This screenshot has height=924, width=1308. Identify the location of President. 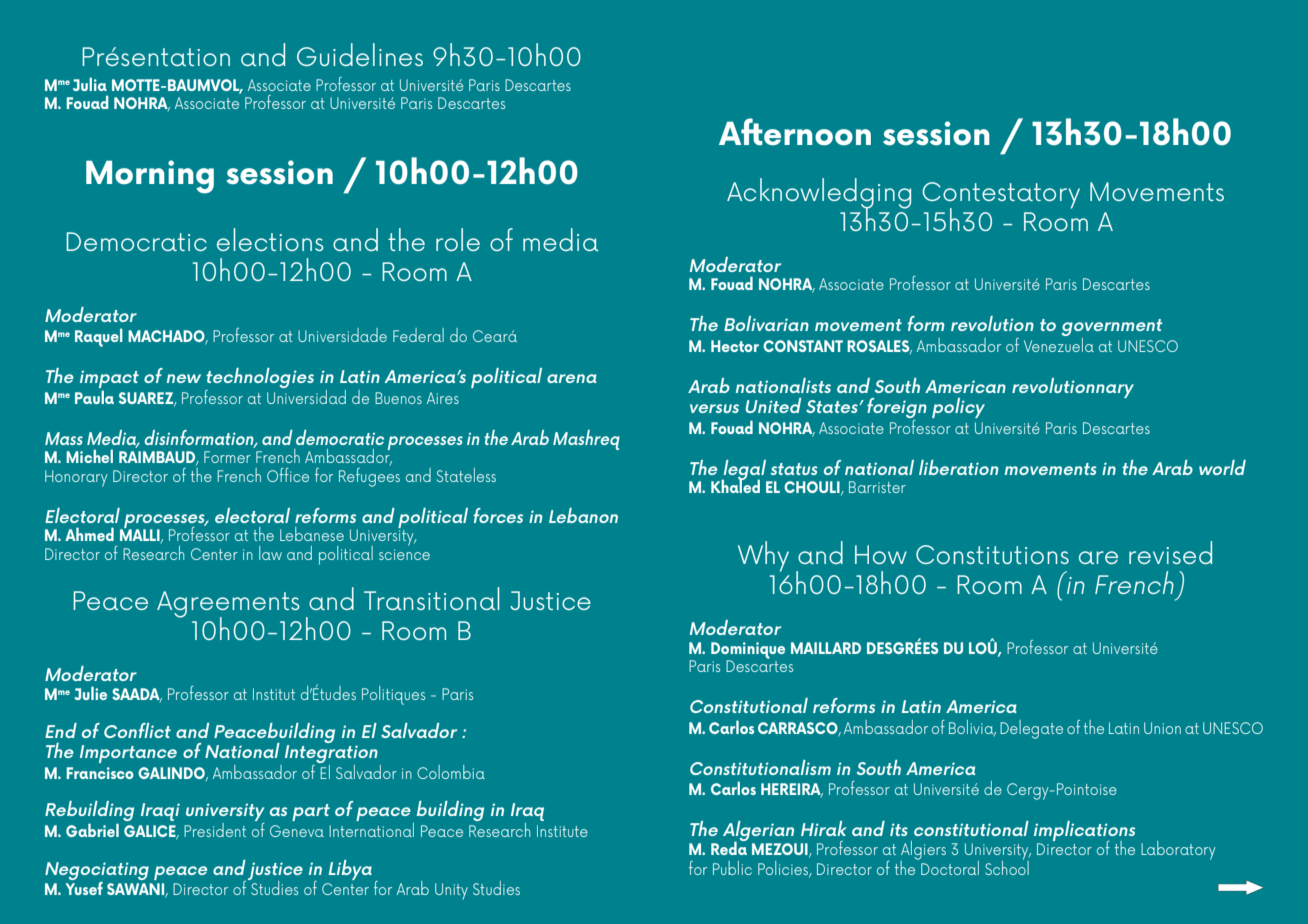
(215, 830).
